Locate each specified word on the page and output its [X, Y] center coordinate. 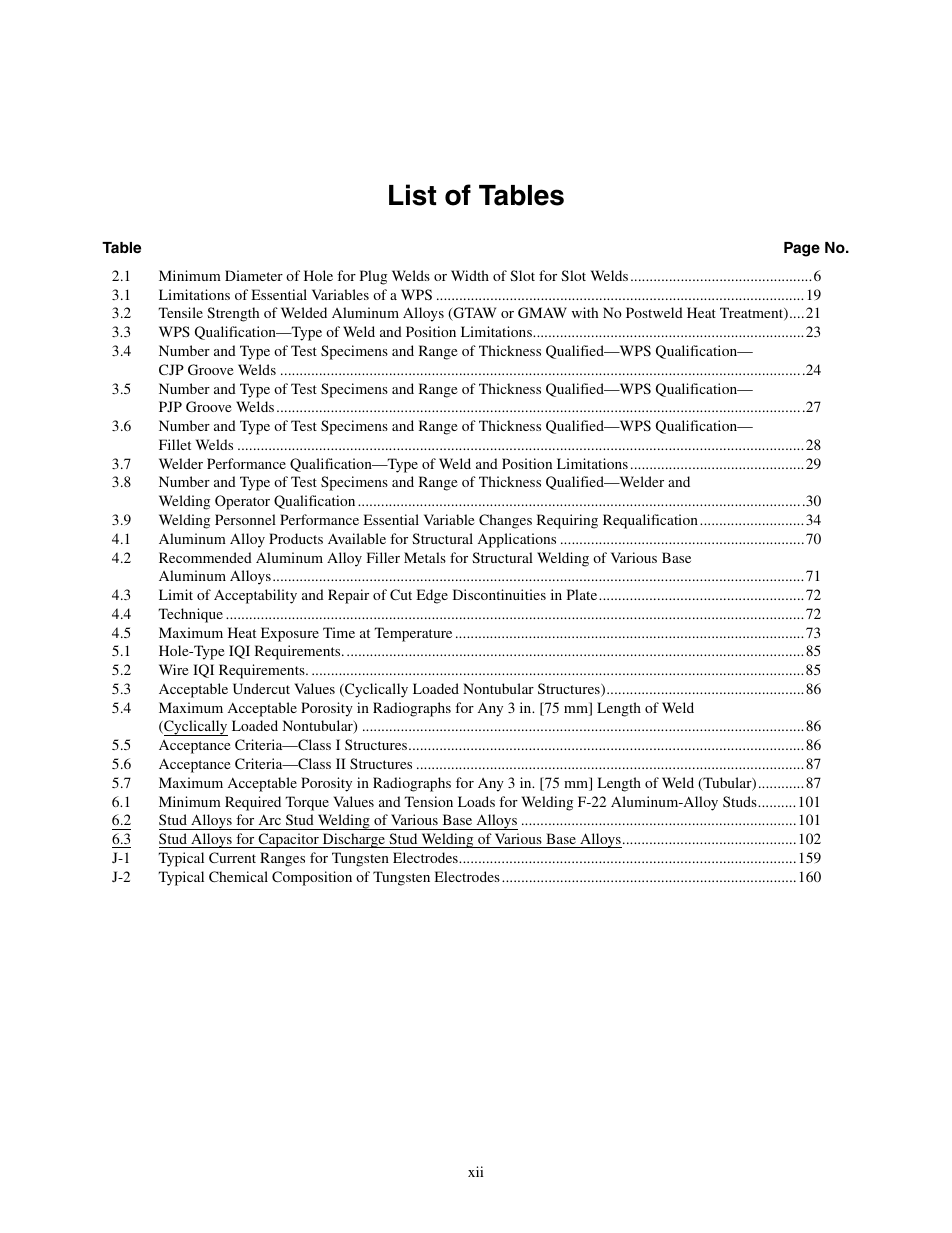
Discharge [353, 840]
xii [475, 1171]
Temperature [413, 634]
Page [802, 249]
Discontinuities [499, 594]
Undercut [261, 688]
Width [470, 275]
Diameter [254, 275]
